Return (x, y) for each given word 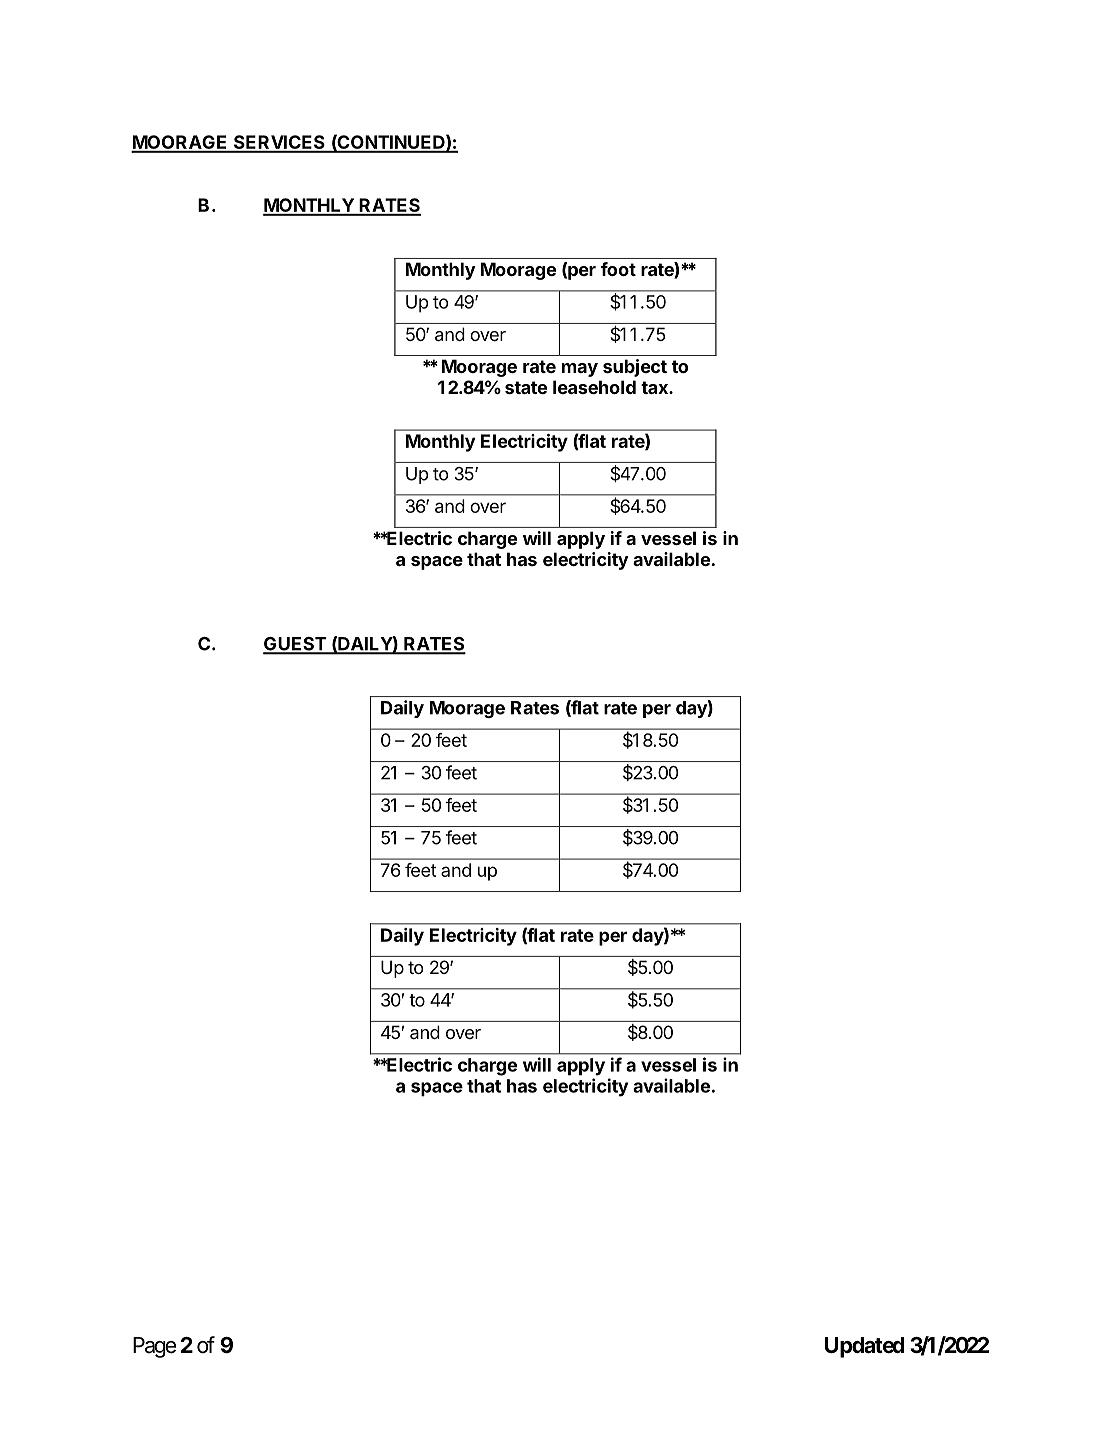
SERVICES (279, 143)
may (580, 370)
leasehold (594, 387)
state (526, 387)
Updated (865, 1347)
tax (655, 387)
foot (618, 269)
